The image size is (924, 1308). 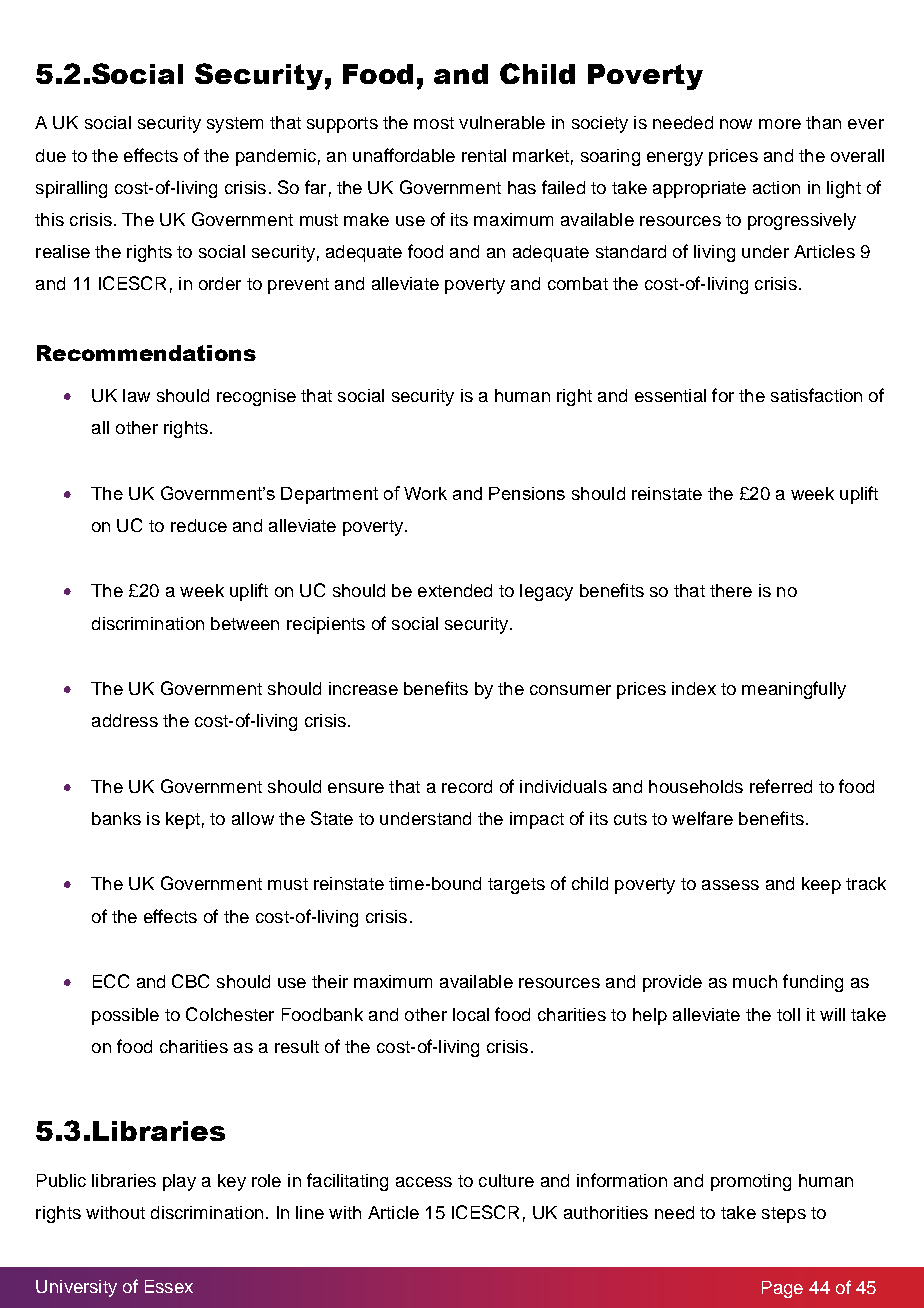 I want to click on spiralling, so click(x=71, y=189).
